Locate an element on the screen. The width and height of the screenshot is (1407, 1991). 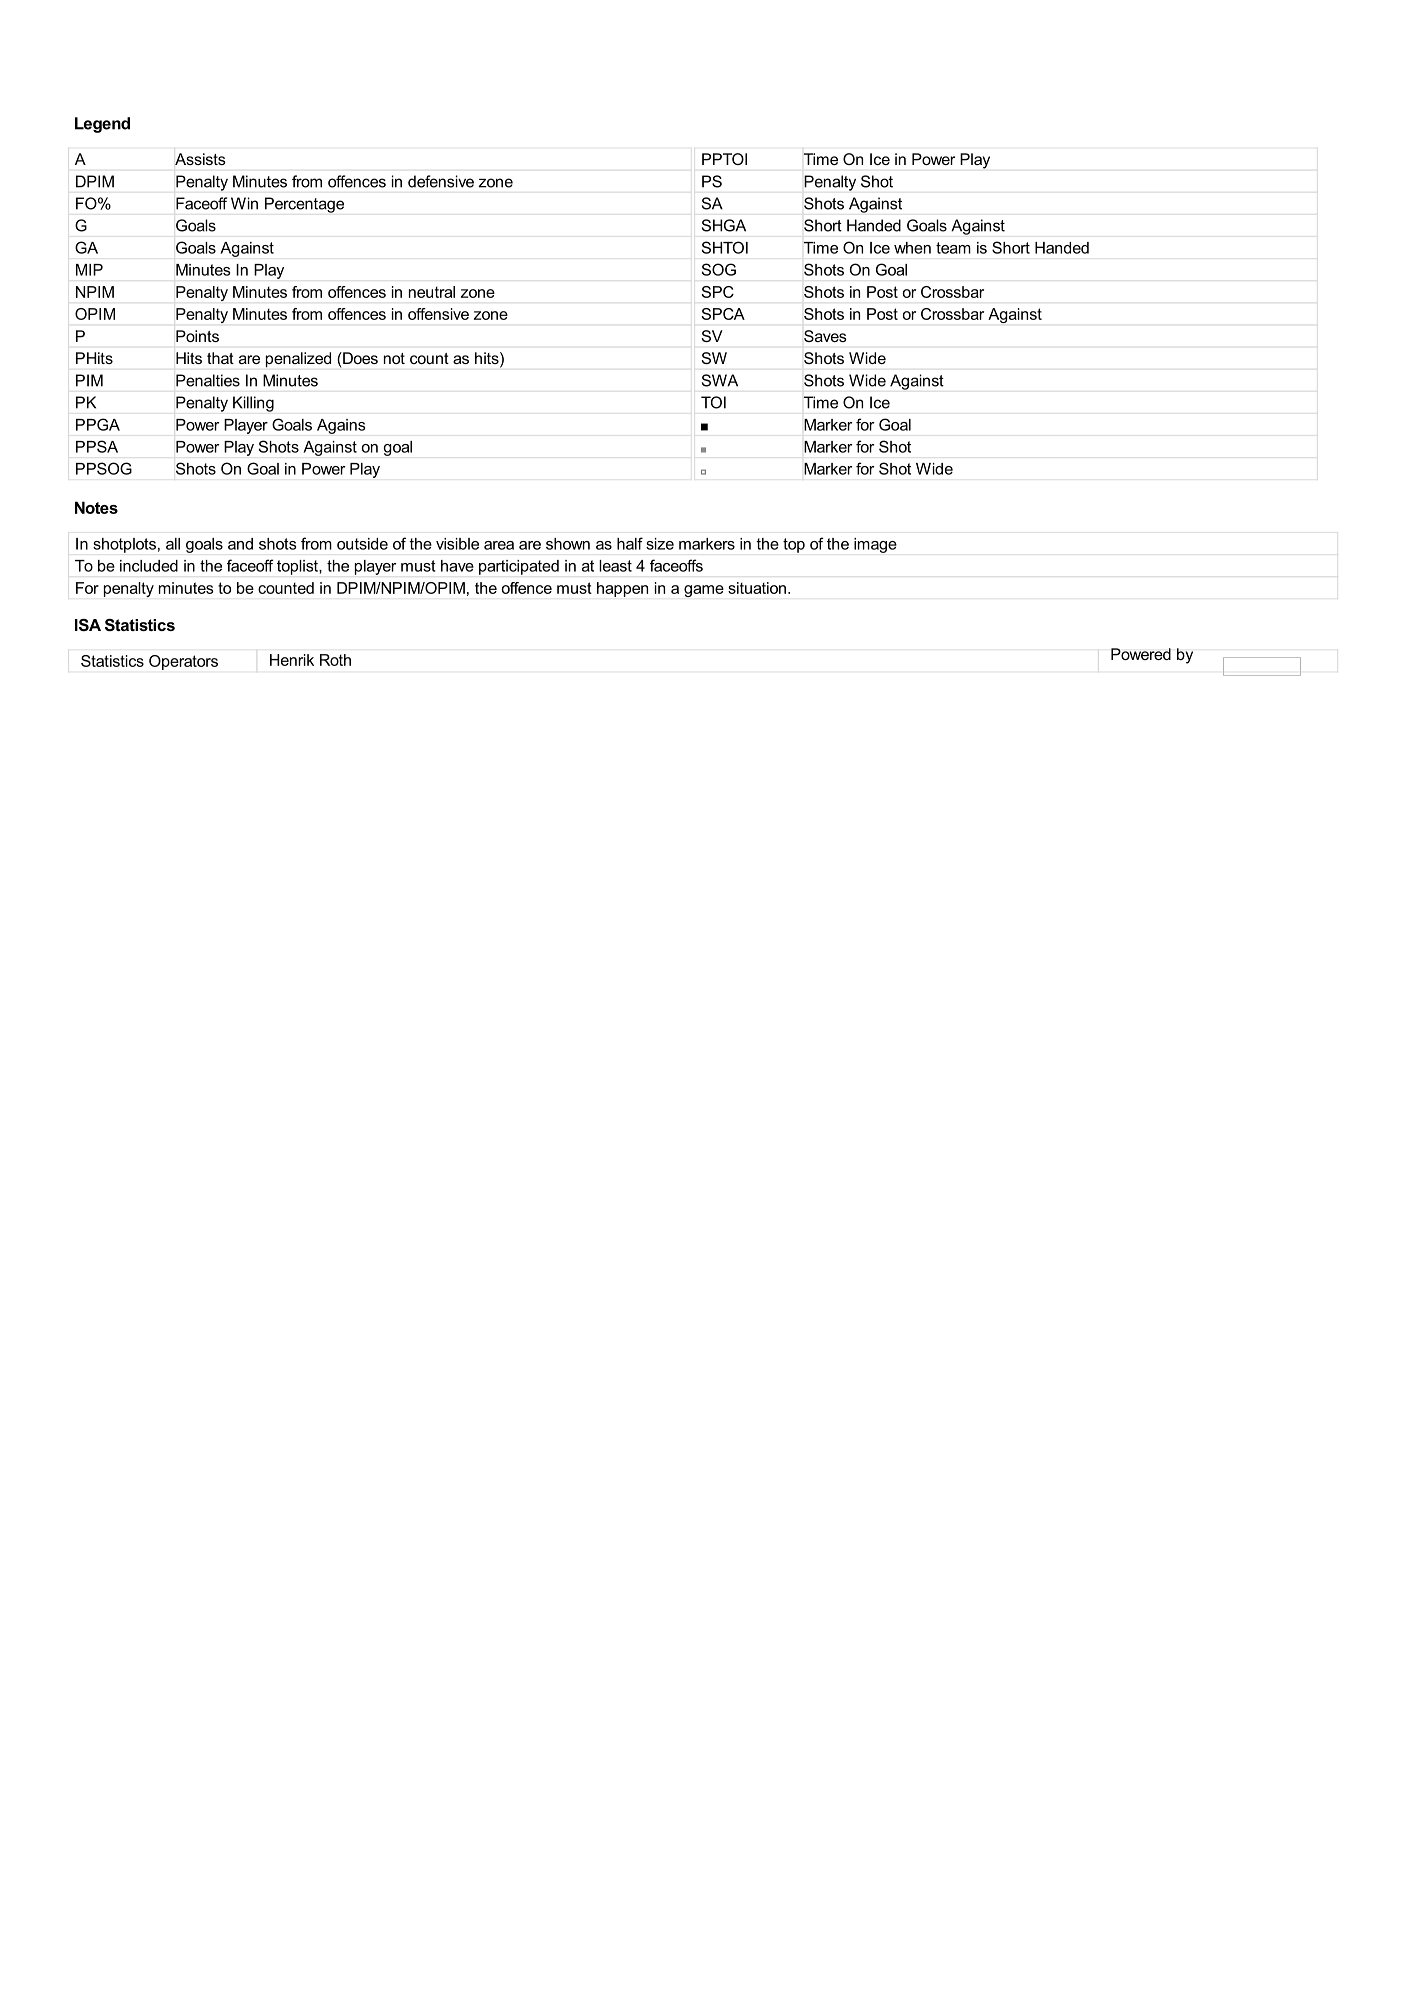
Roth is located at coordinates (335, 660).
